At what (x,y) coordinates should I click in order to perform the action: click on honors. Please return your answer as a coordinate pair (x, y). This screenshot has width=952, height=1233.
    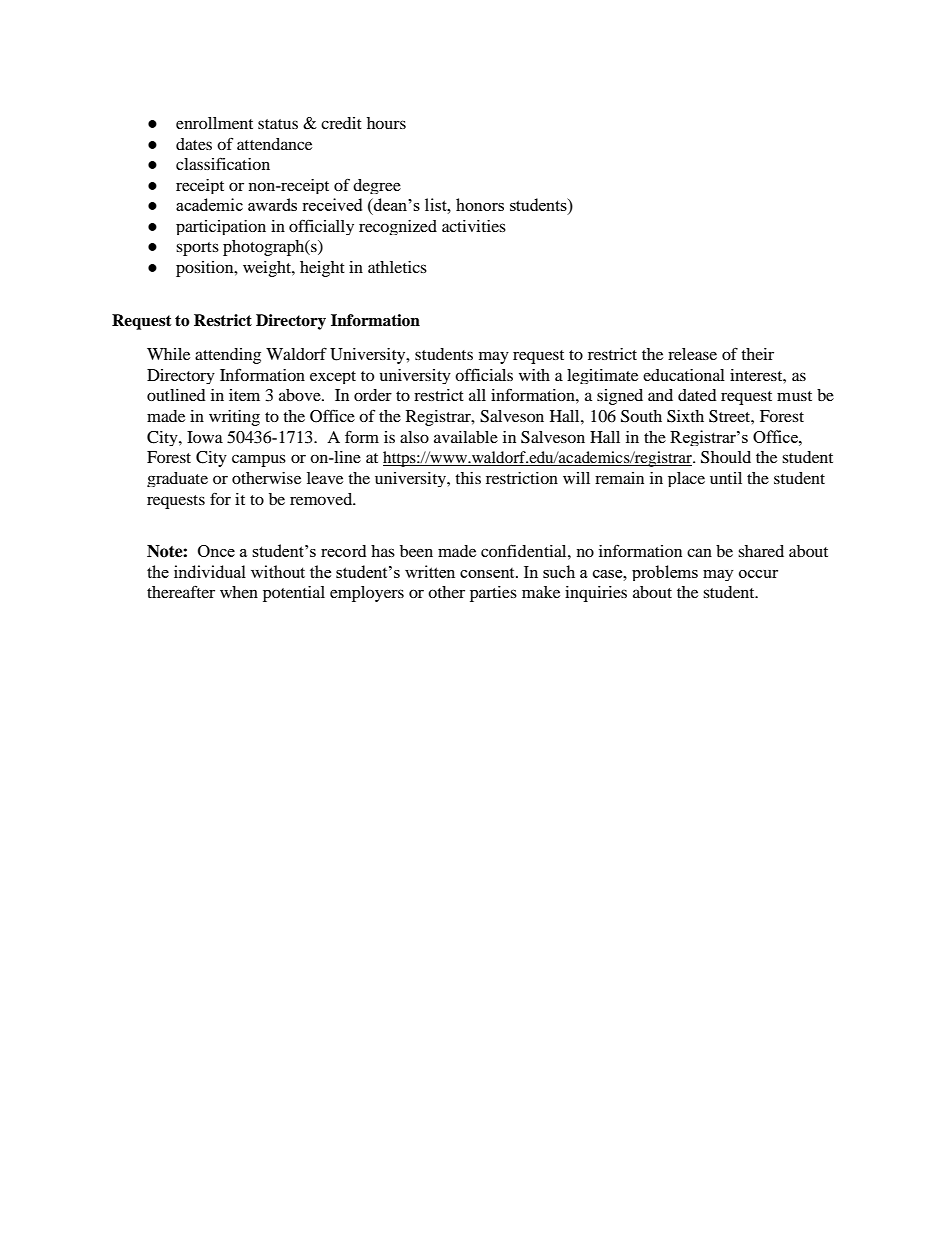
    Looking at the image, I should click on (480, 204).
